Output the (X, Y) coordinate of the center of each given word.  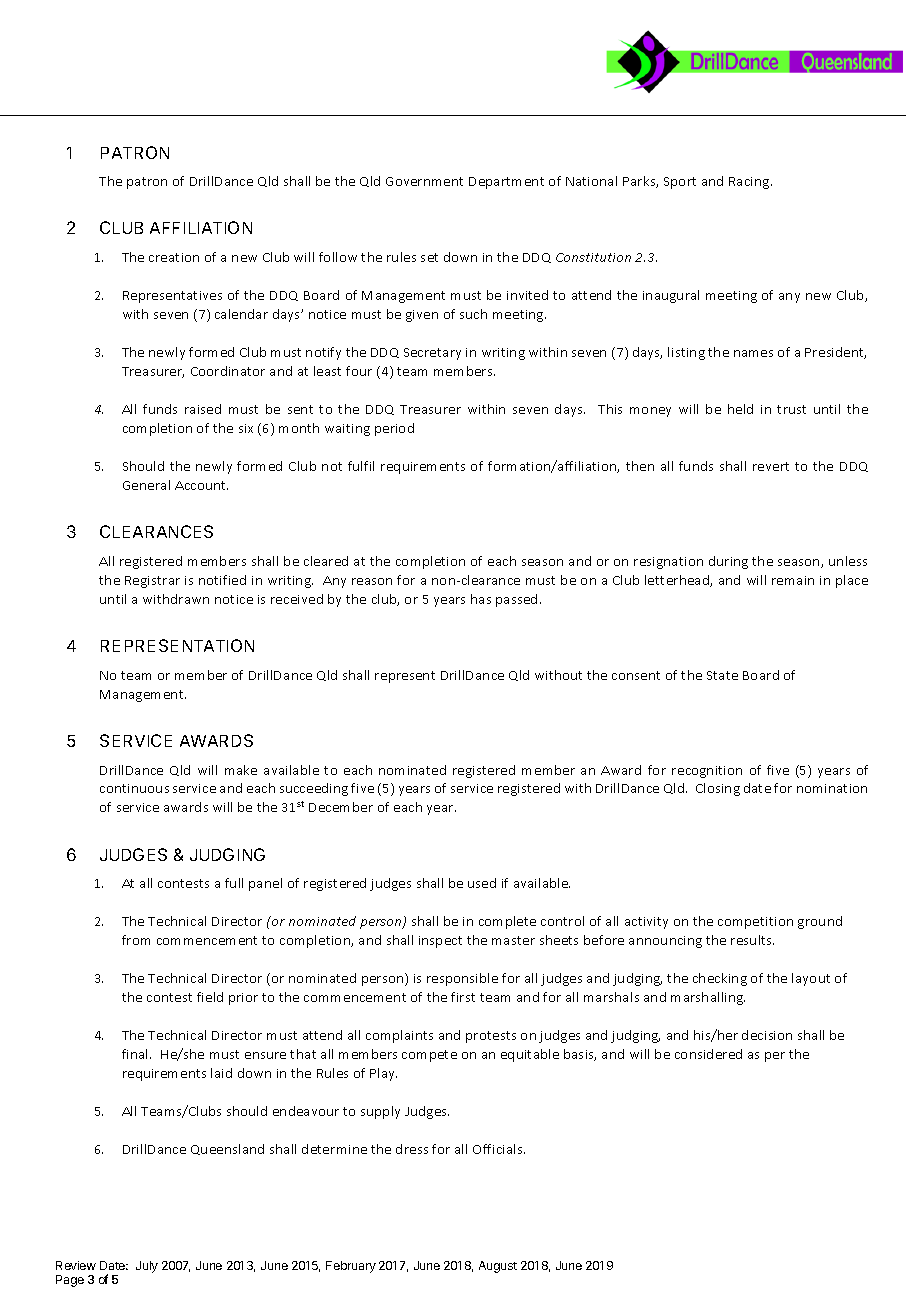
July (147, 1267)
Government (424, 181)
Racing (750, 183)
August (498, 1267)
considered (708, 1054)
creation (174, 257)
